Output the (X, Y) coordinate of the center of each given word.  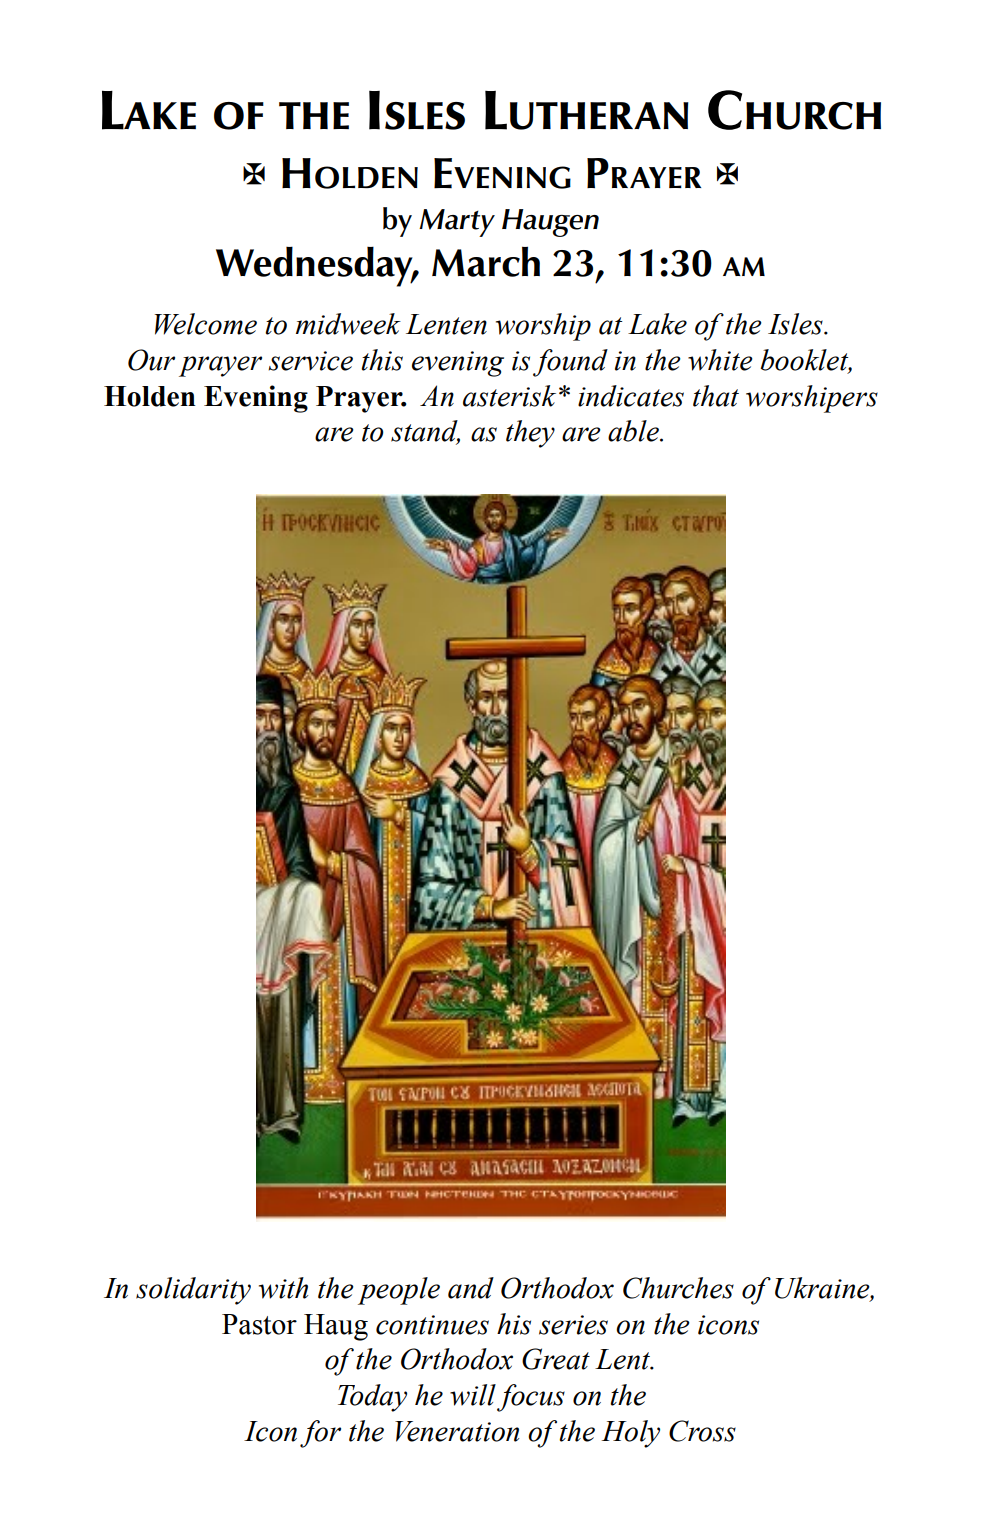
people (399, 1291)
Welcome (206, 324)
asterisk (509, 396)
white (720, 360)
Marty (457, 223)
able (634, 431)
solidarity (193, 1291)
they (530, 434)
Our (151, 360)
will (473, 1395)
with (283, 1288)
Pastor (259, 1324)
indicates (631, 396)
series (573, 1325)
